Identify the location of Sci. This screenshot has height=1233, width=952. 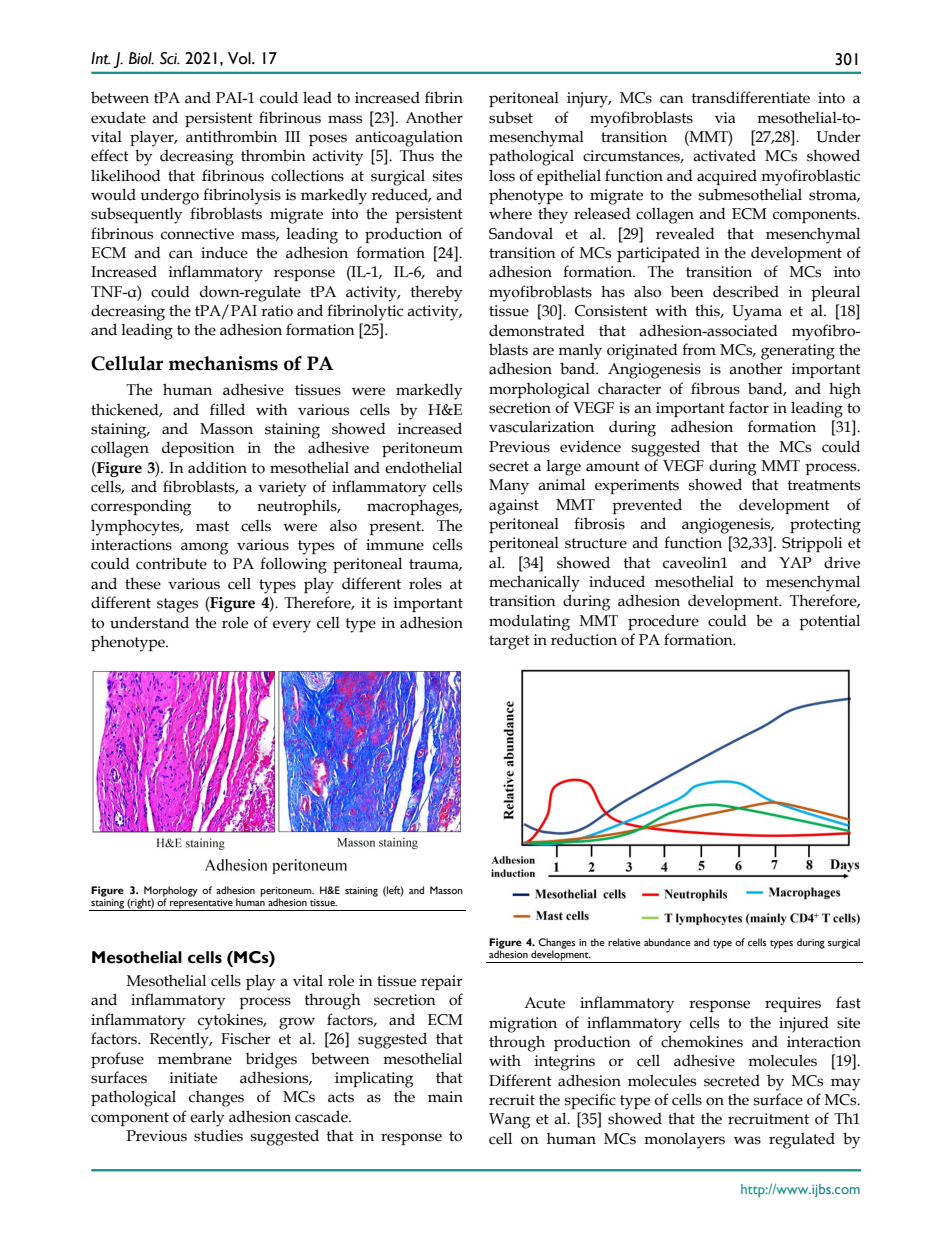
(170, 58).
